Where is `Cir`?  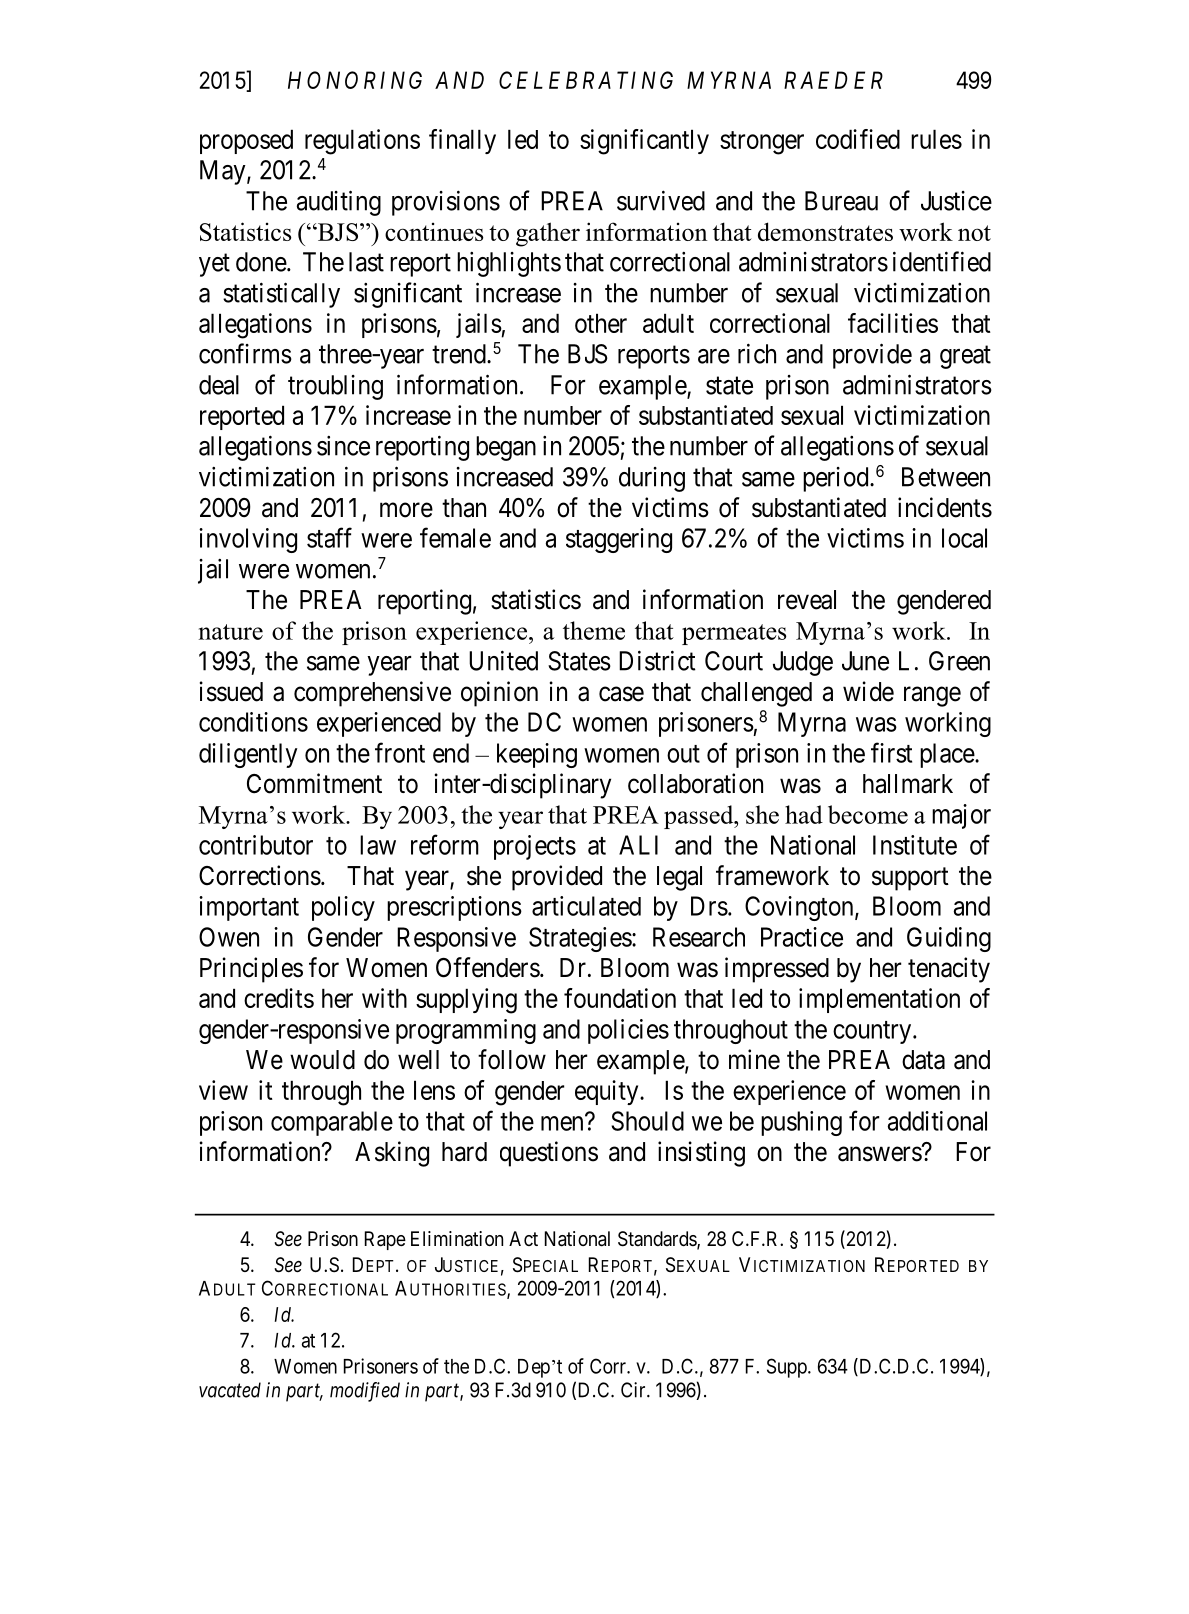 Cir is located at coordinates (634, 1390).
